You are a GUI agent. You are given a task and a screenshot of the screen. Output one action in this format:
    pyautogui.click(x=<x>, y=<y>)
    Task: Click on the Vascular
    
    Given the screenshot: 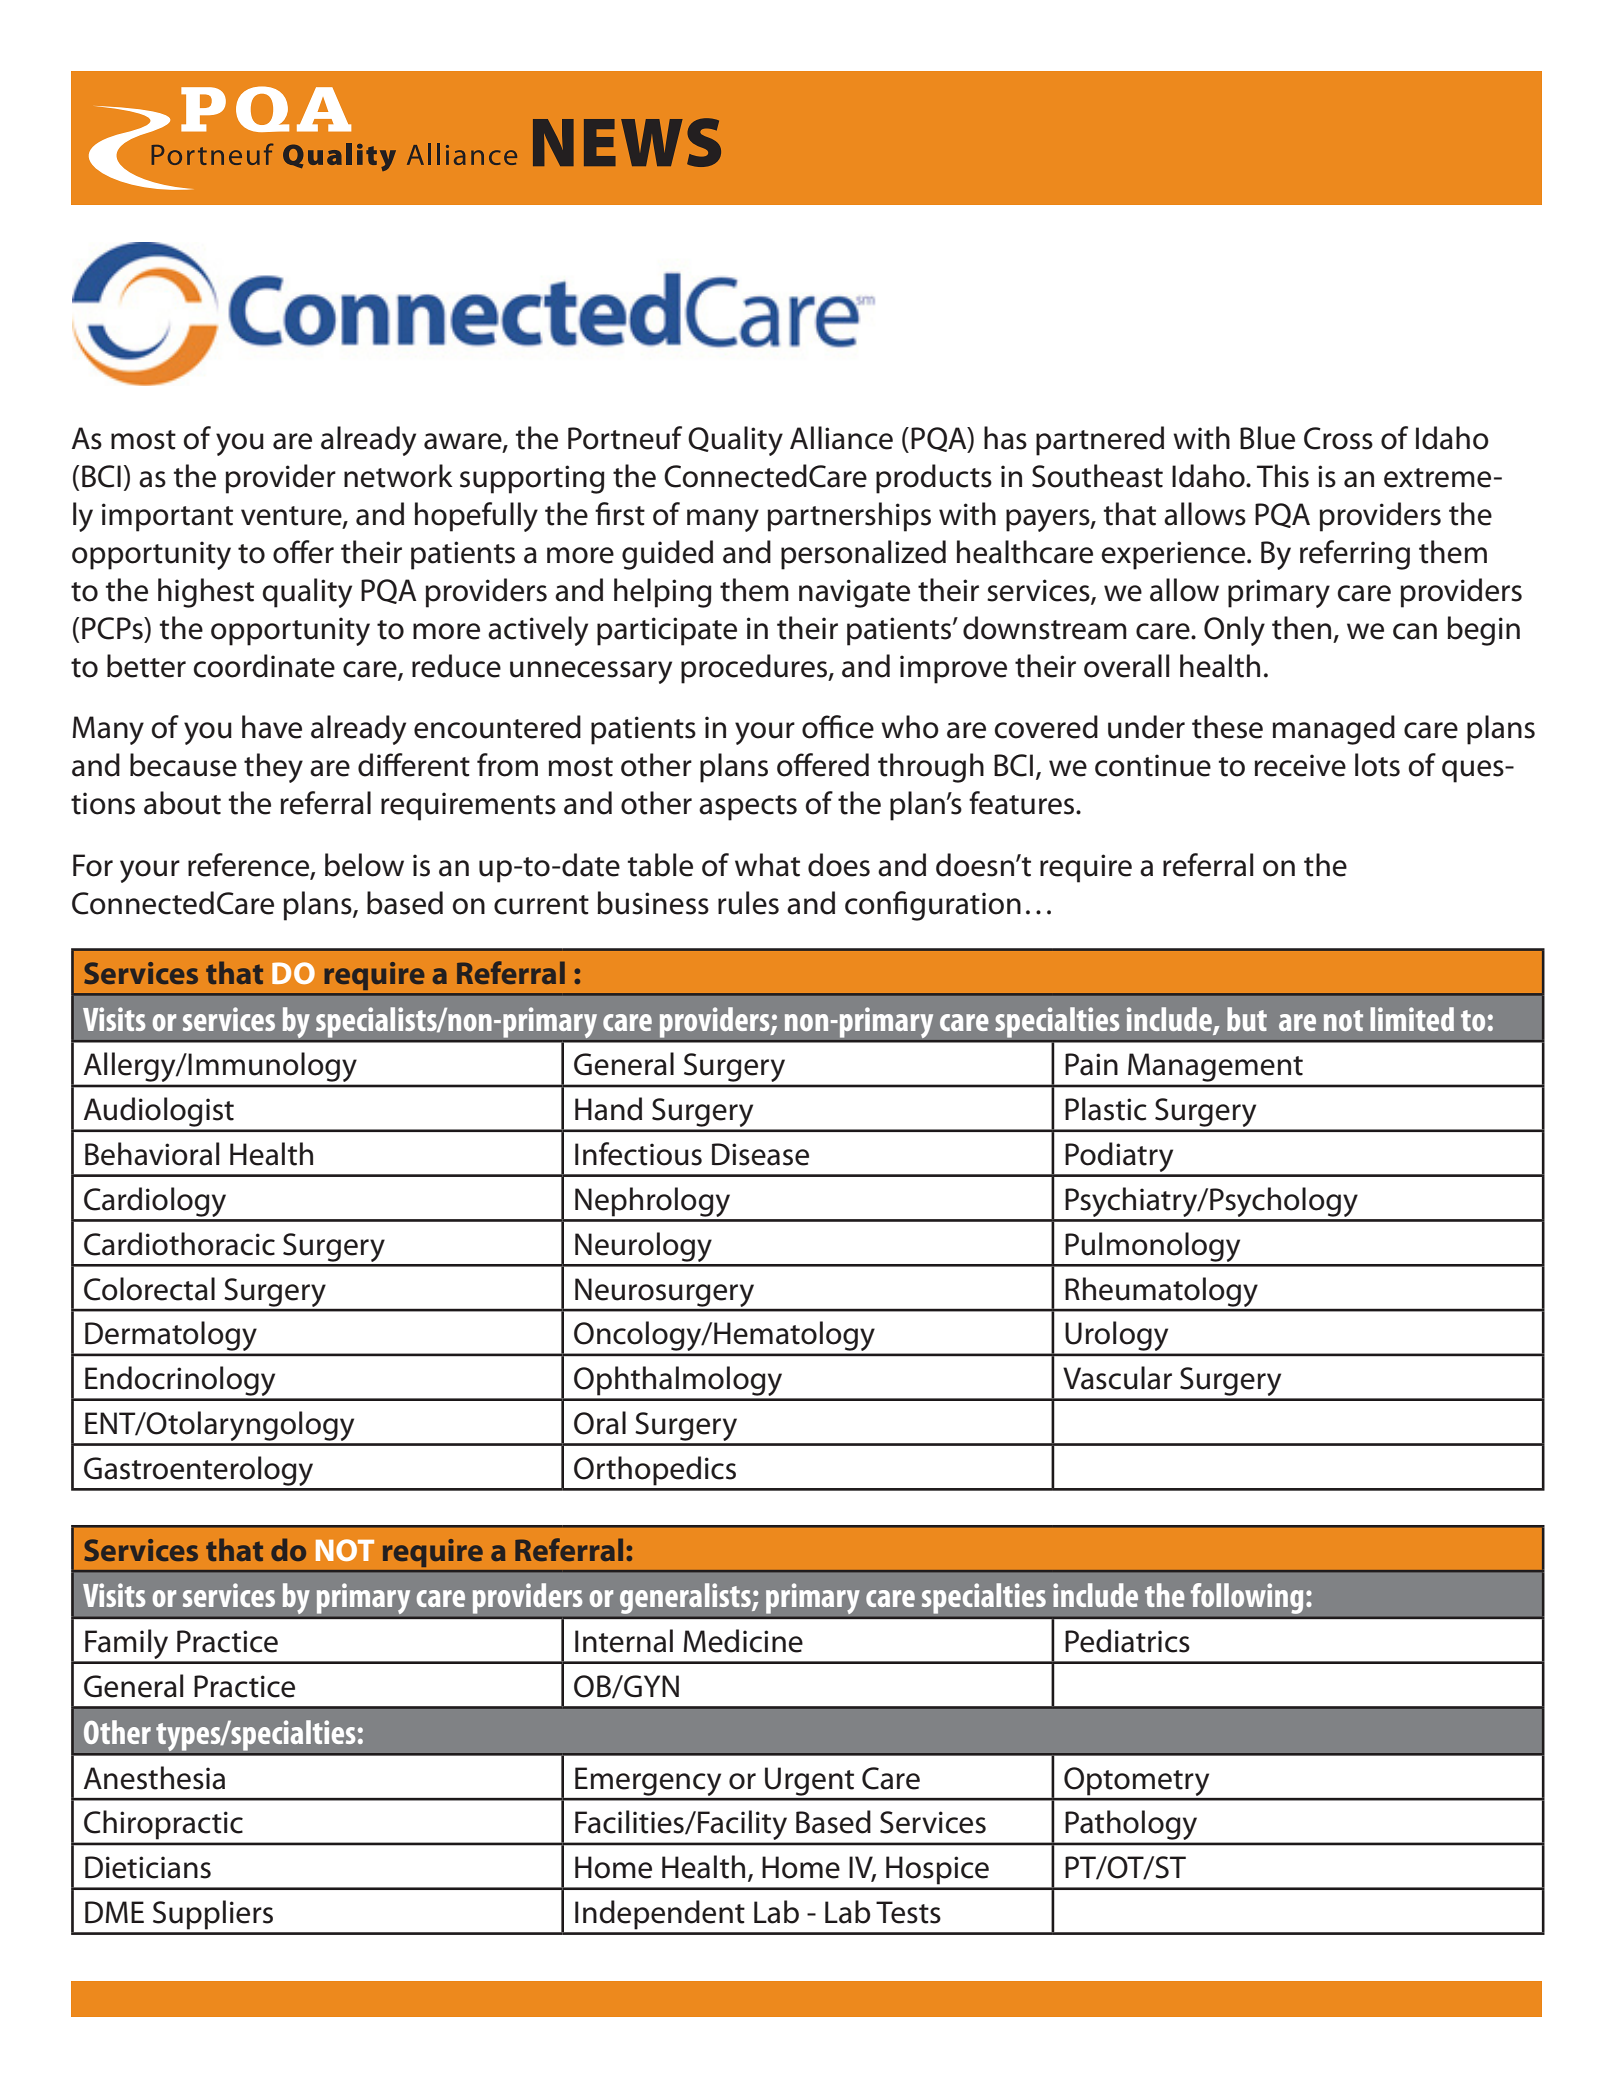 What is the action you would take?
    pyautogui.click(x=1117, y=1378)
